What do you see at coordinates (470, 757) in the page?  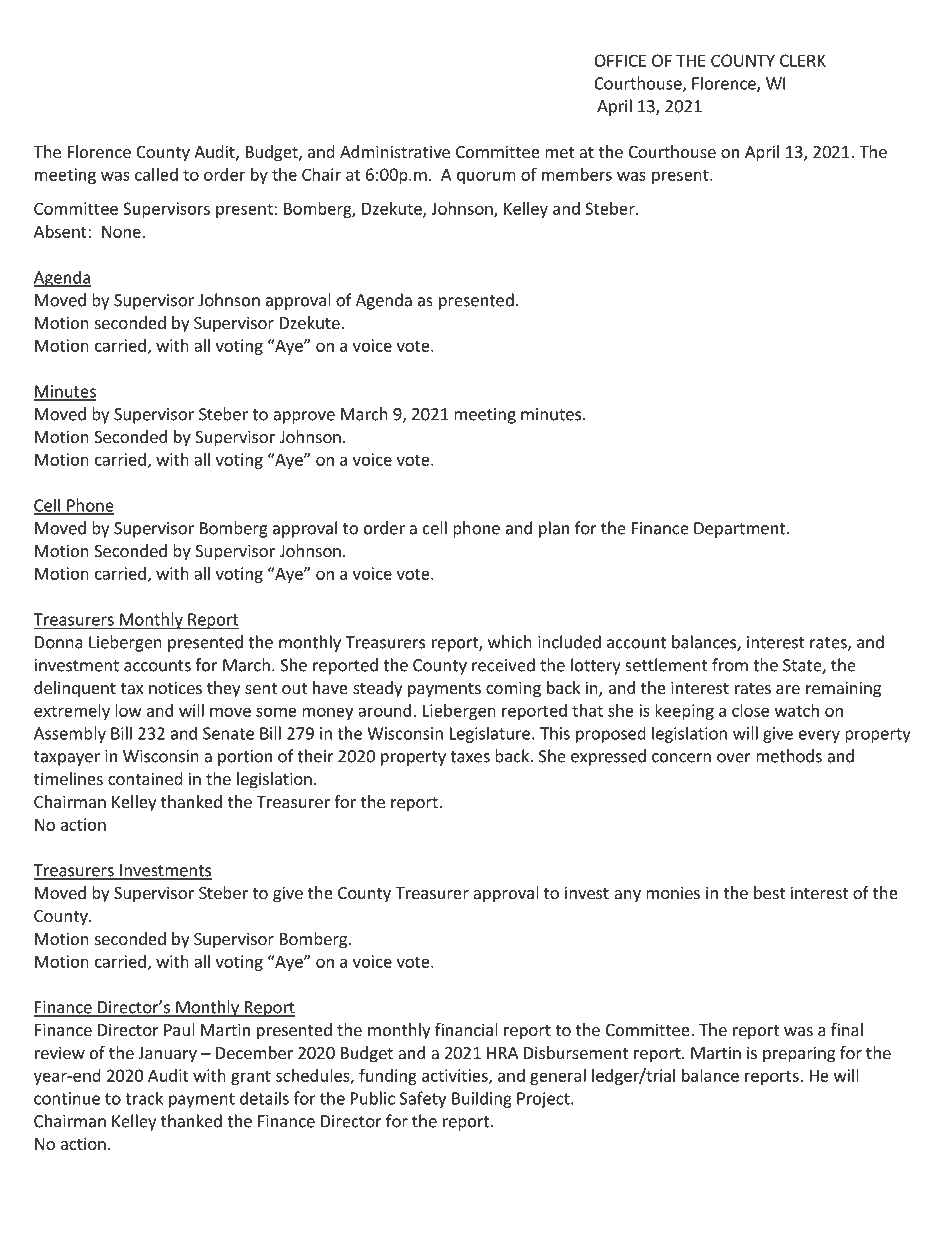 I see `taxes` at bounding box center [470, 757].
